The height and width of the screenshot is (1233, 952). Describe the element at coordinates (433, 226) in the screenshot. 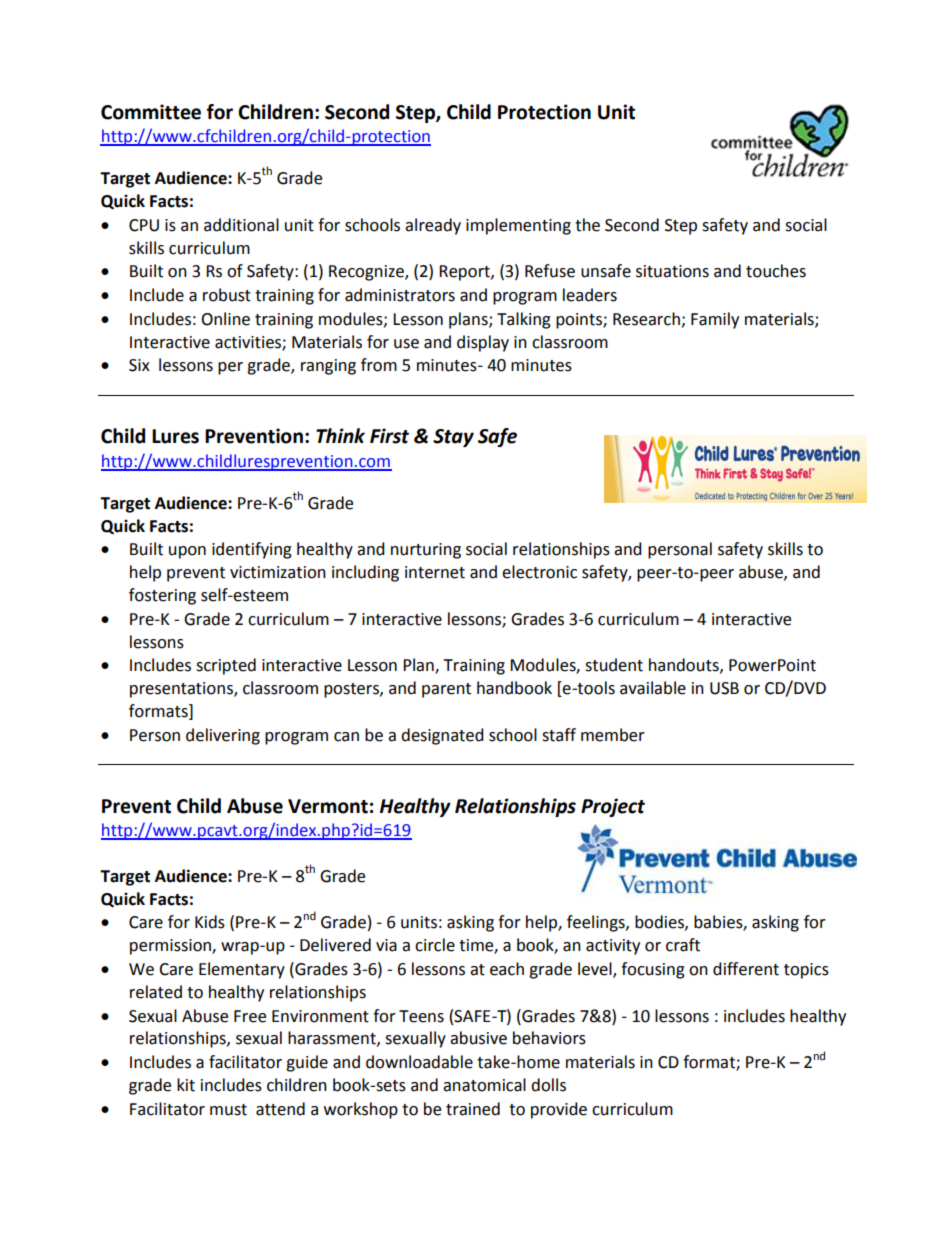

I see `already` at that location.
